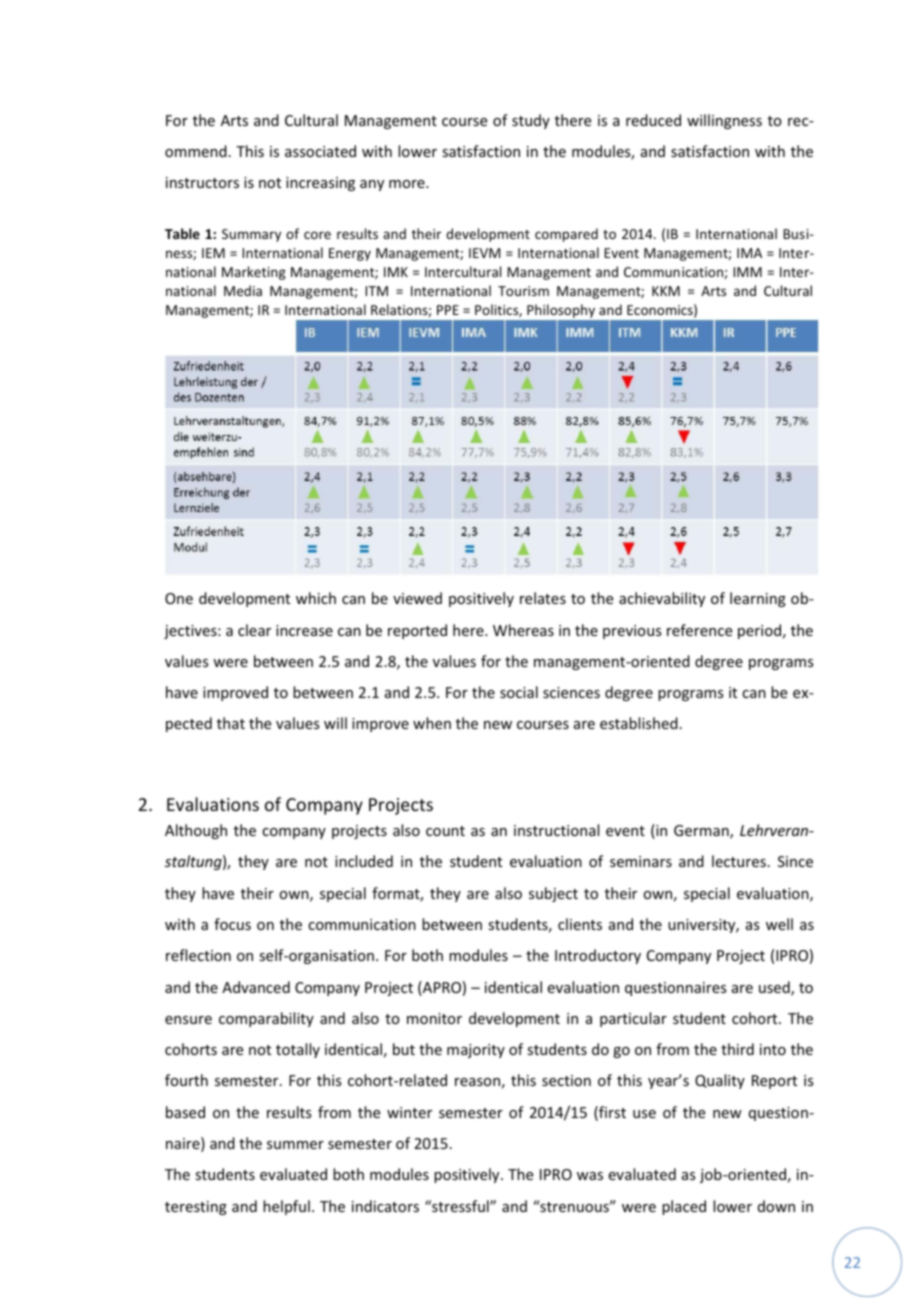 This screenshot has height=1308, width=924. Describe the element at coordinates (590, 1176) in the screenshot. I see `was` at that location.
